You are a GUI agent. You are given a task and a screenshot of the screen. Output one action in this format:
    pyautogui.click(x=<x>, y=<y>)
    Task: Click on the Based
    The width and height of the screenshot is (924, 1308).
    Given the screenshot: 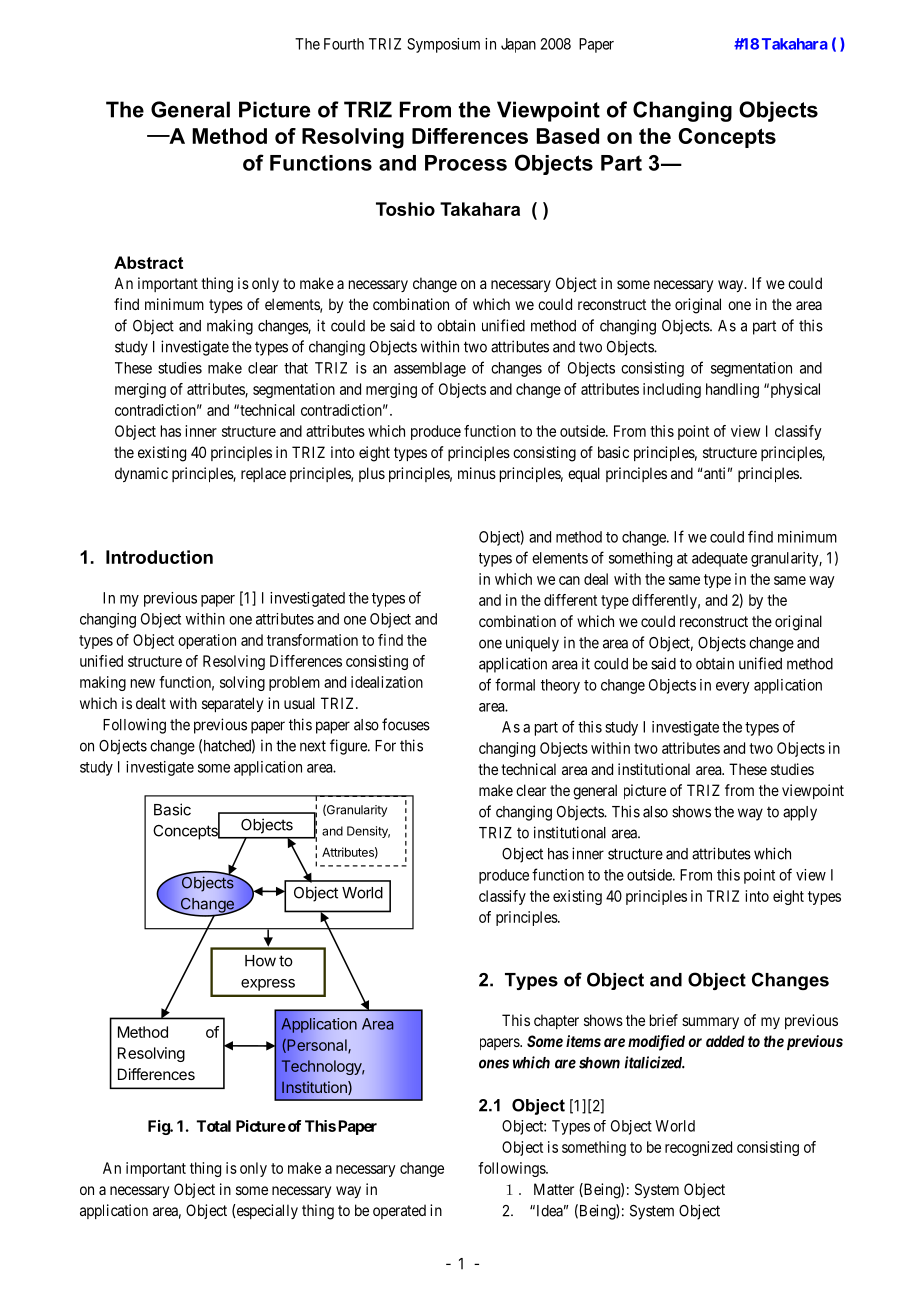 What is the action you would take?
    pyautogui.click(x=568, y=136)
